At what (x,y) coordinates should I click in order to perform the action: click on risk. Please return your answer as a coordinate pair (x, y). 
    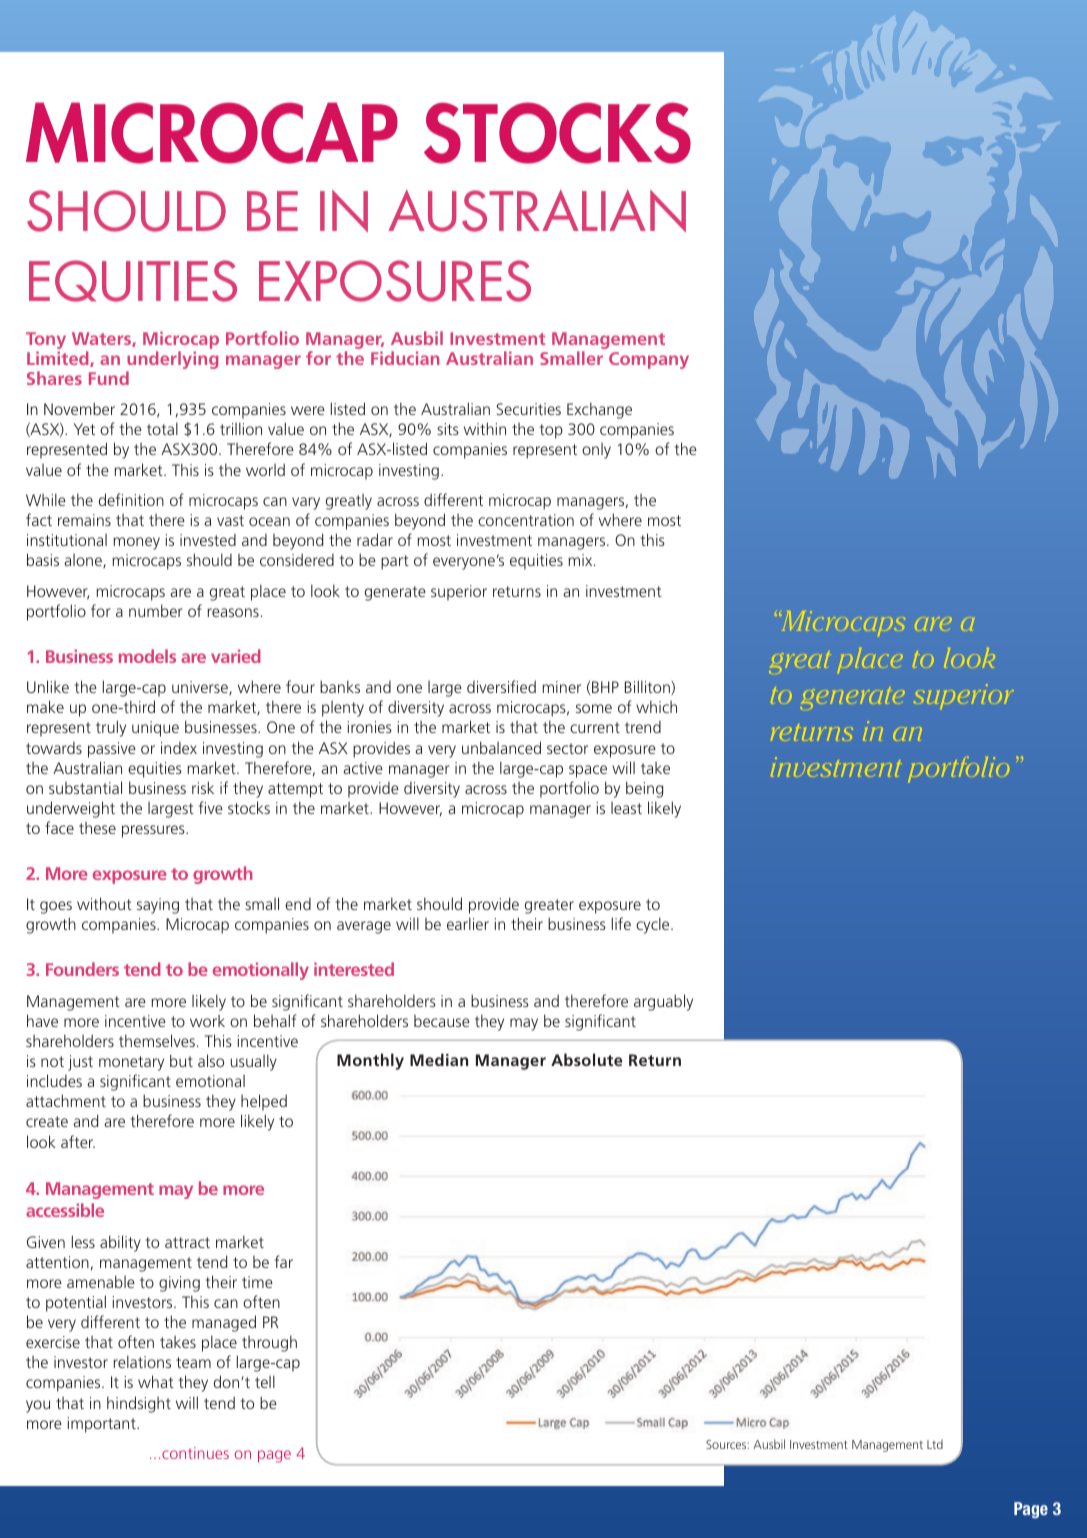
    Looking at the image, I should click on (203, 787).
